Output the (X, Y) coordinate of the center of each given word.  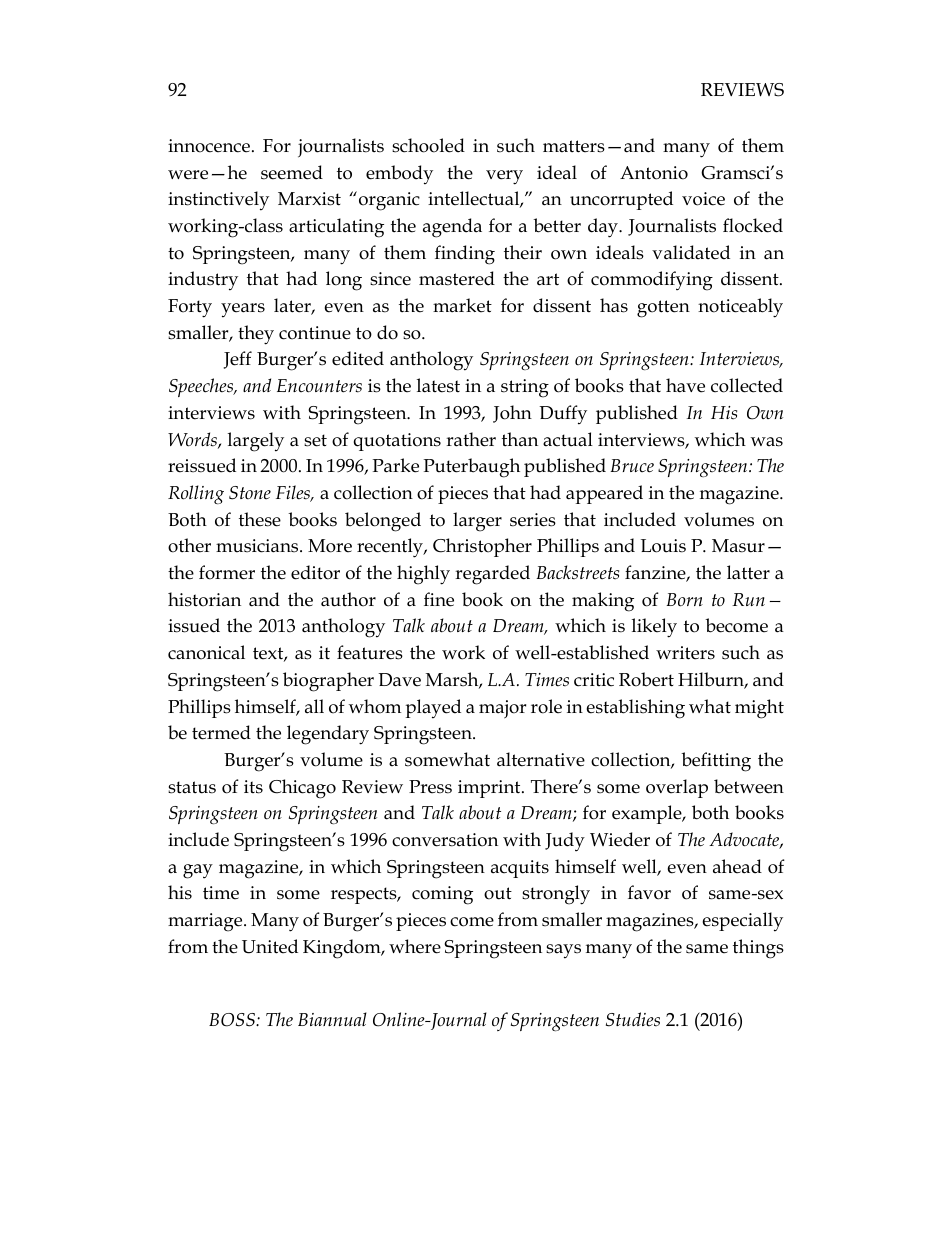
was (767, 442)
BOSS (233, 1020)
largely (256, 442)
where (415, 946)
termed (221, 732)
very (504, 177)
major (502, 709)
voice (703, 199)
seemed (292, 172)
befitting (716, 762)
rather (471, 439)
